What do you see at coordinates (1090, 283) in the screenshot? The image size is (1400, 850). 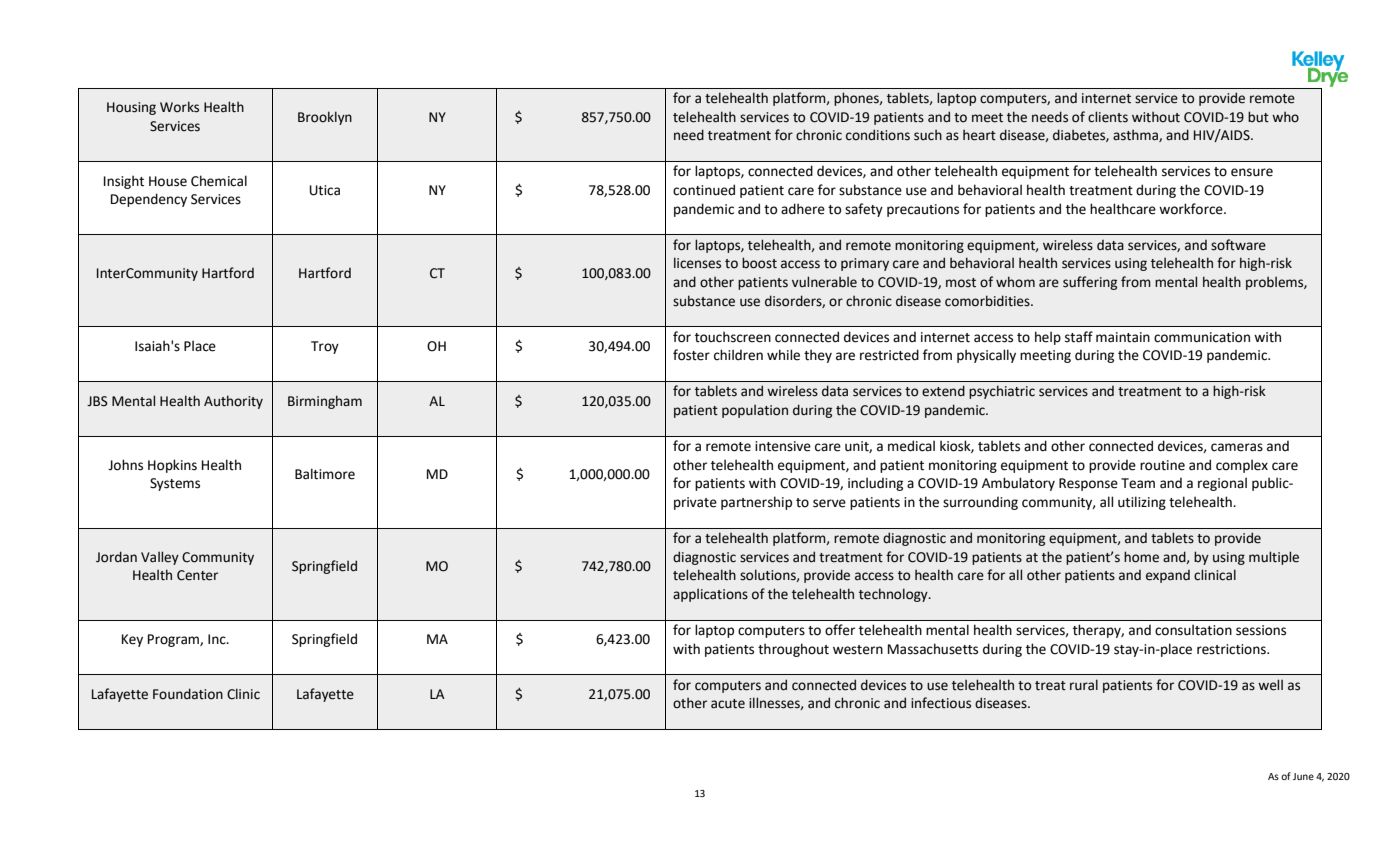 I see `suffering` at bounding box center [1090, 283].
